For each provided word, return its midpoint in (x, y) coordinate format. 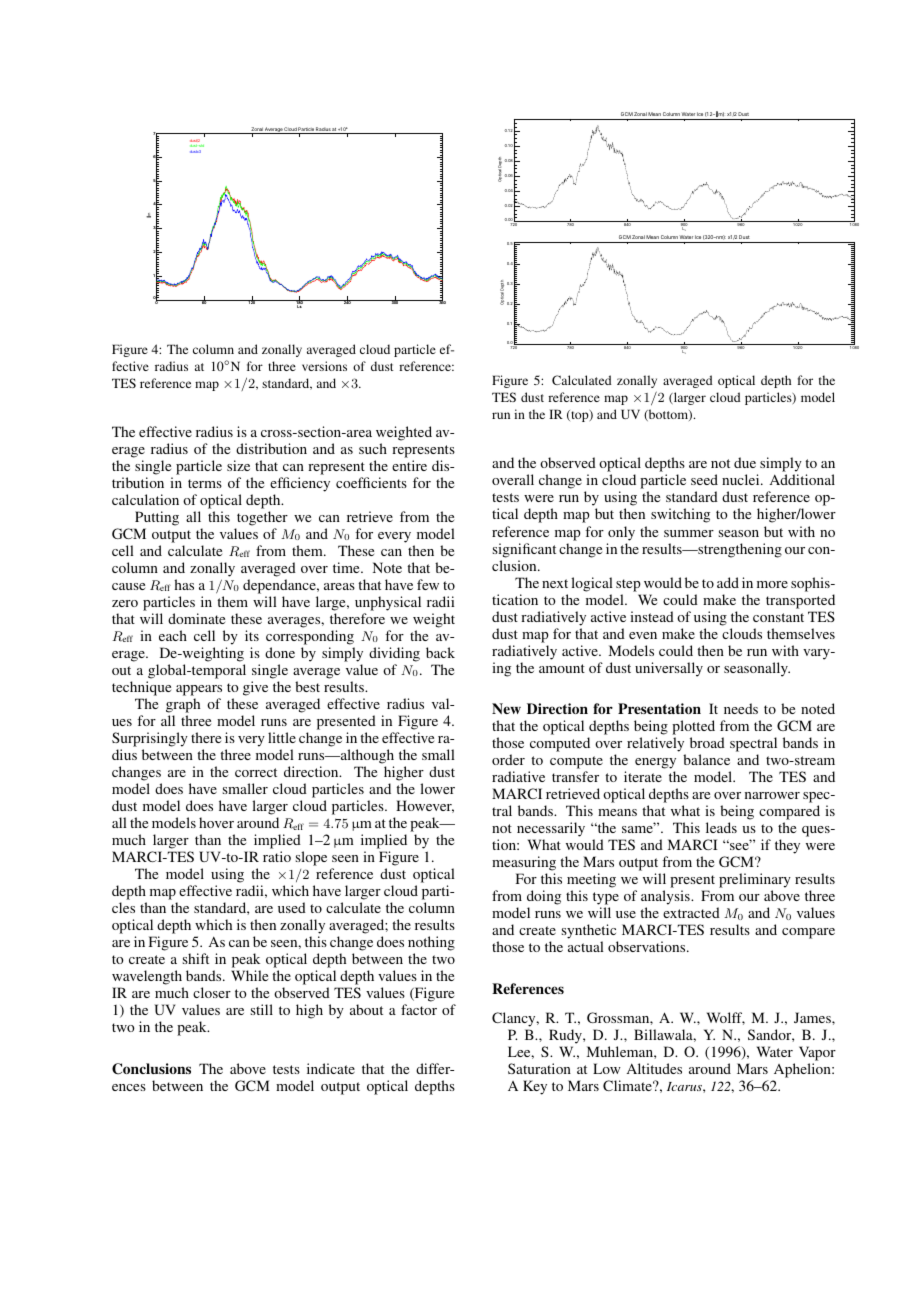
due (745, 462)
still (262, 1009)
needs (741, 708)
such (373, 448)
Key (535, 1087)
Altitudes (654, 1068)
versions (324, 366)
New (506, 708)
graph (183, 705)
